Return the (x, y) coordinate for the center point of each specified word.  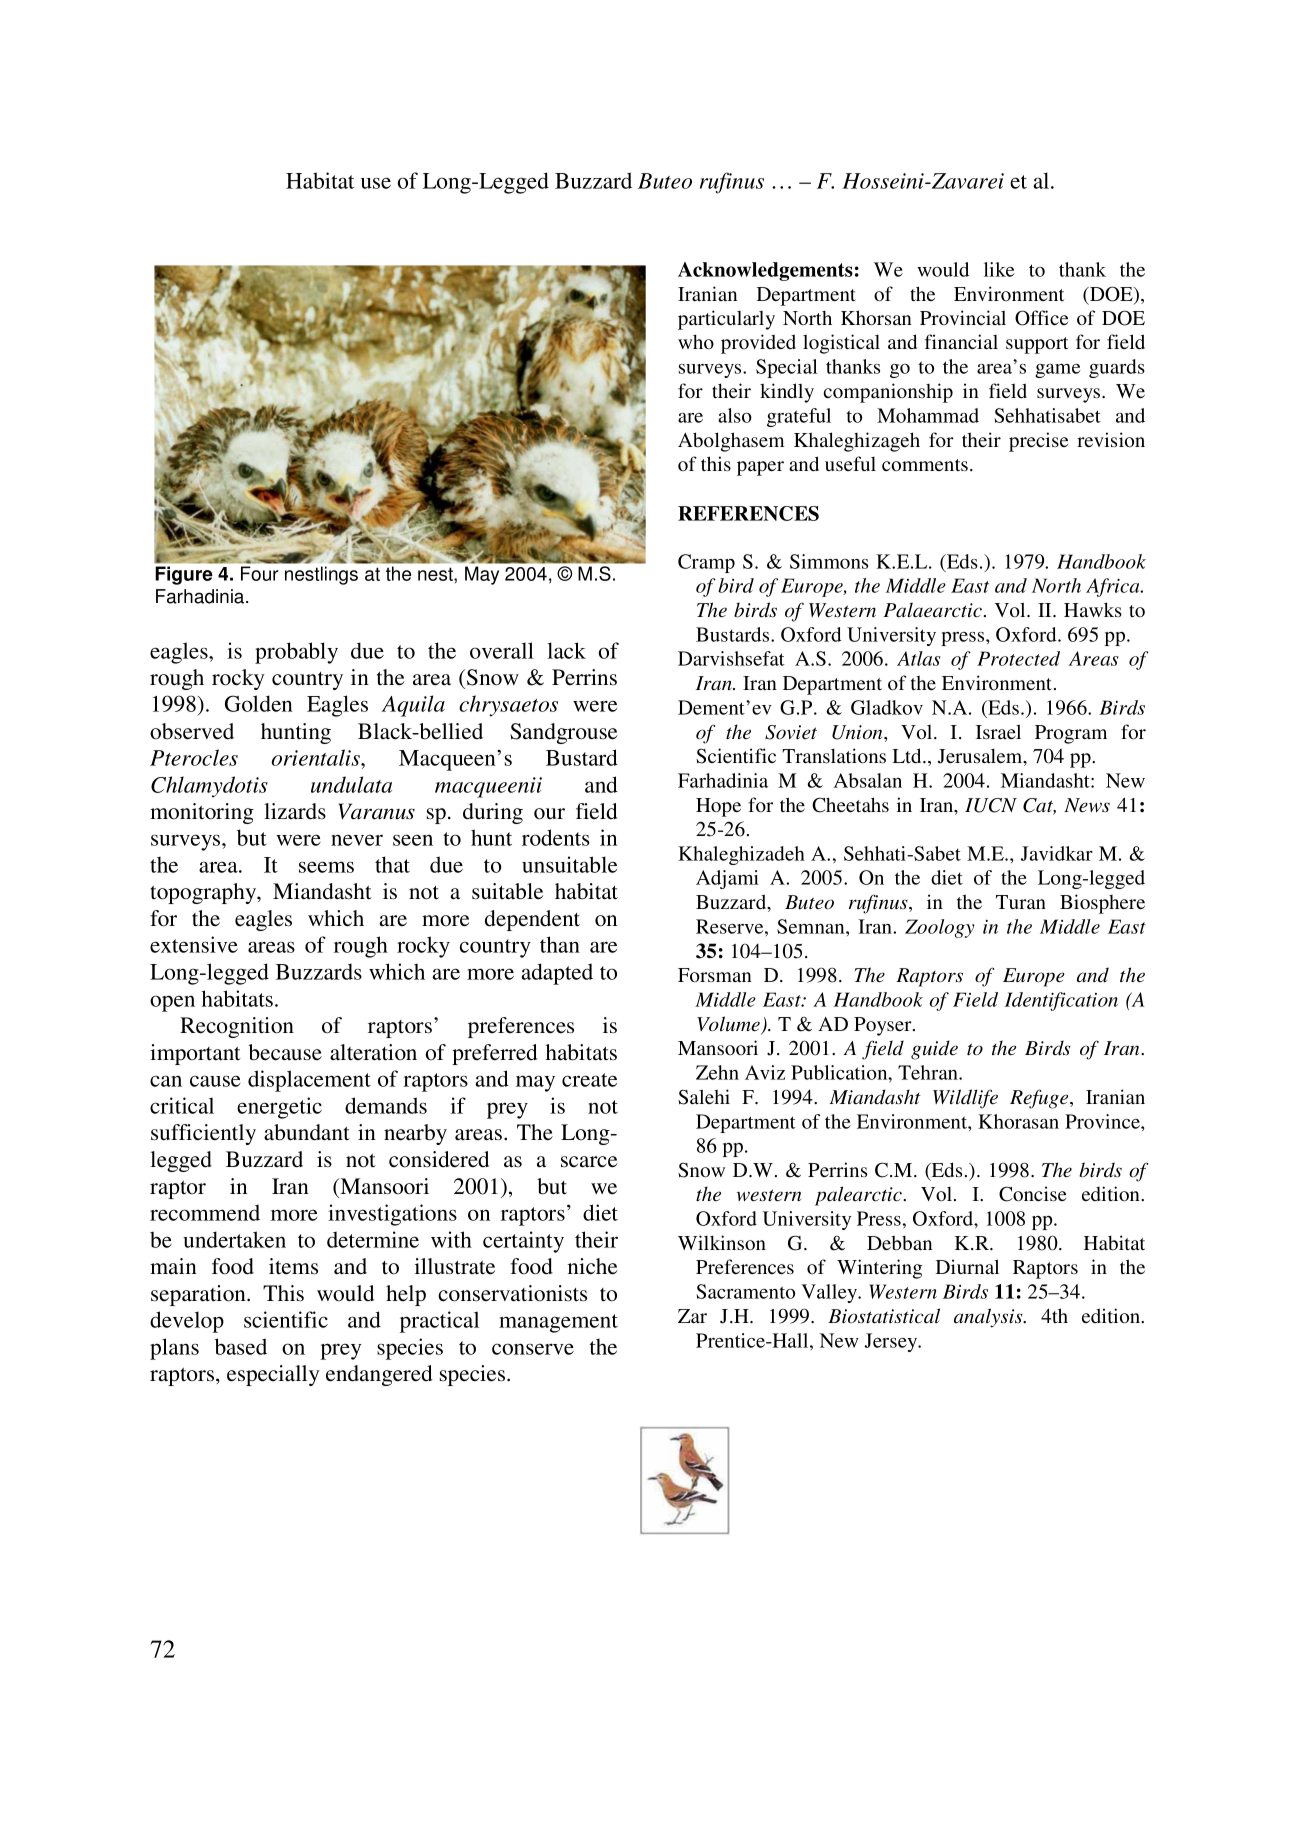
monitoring (202, 813)
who (696, 341)
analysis (989, 1318)
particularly (726, 320)
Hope (718, 807)
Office (1041, 318)
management (558, 1323)
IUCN (991, 805)
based (241, 1346)
